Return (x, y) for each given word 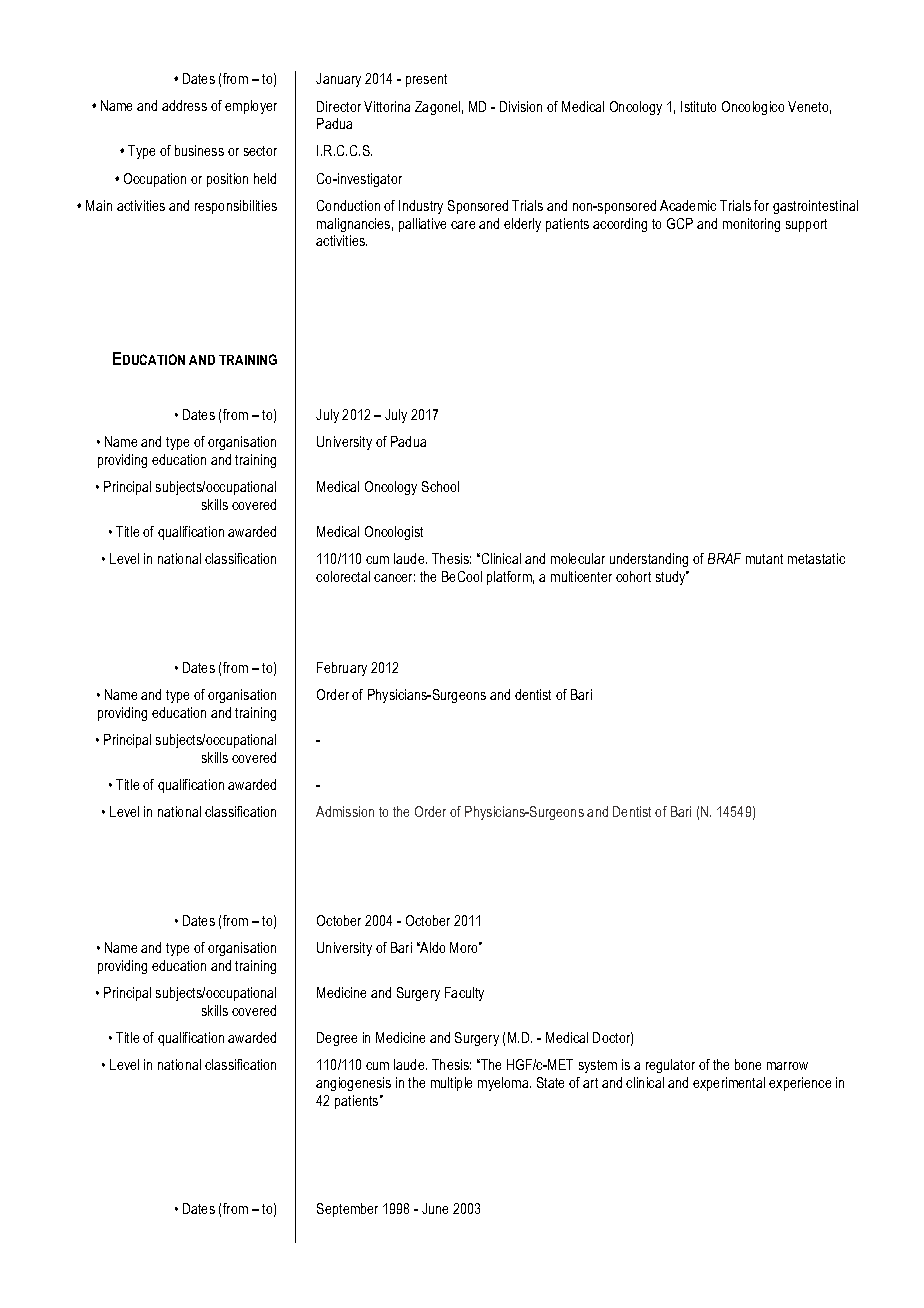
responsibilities (236, 207)
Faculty (464, 994)
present (426, 80)
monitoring (751, 225)
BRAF (724, 558)
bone (748, 1064)
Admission (345, 811)
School (440, 486)
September (347, 1210)
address (184, 105)
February (342, 669)
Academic (688, 205)
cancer (394, 578)
